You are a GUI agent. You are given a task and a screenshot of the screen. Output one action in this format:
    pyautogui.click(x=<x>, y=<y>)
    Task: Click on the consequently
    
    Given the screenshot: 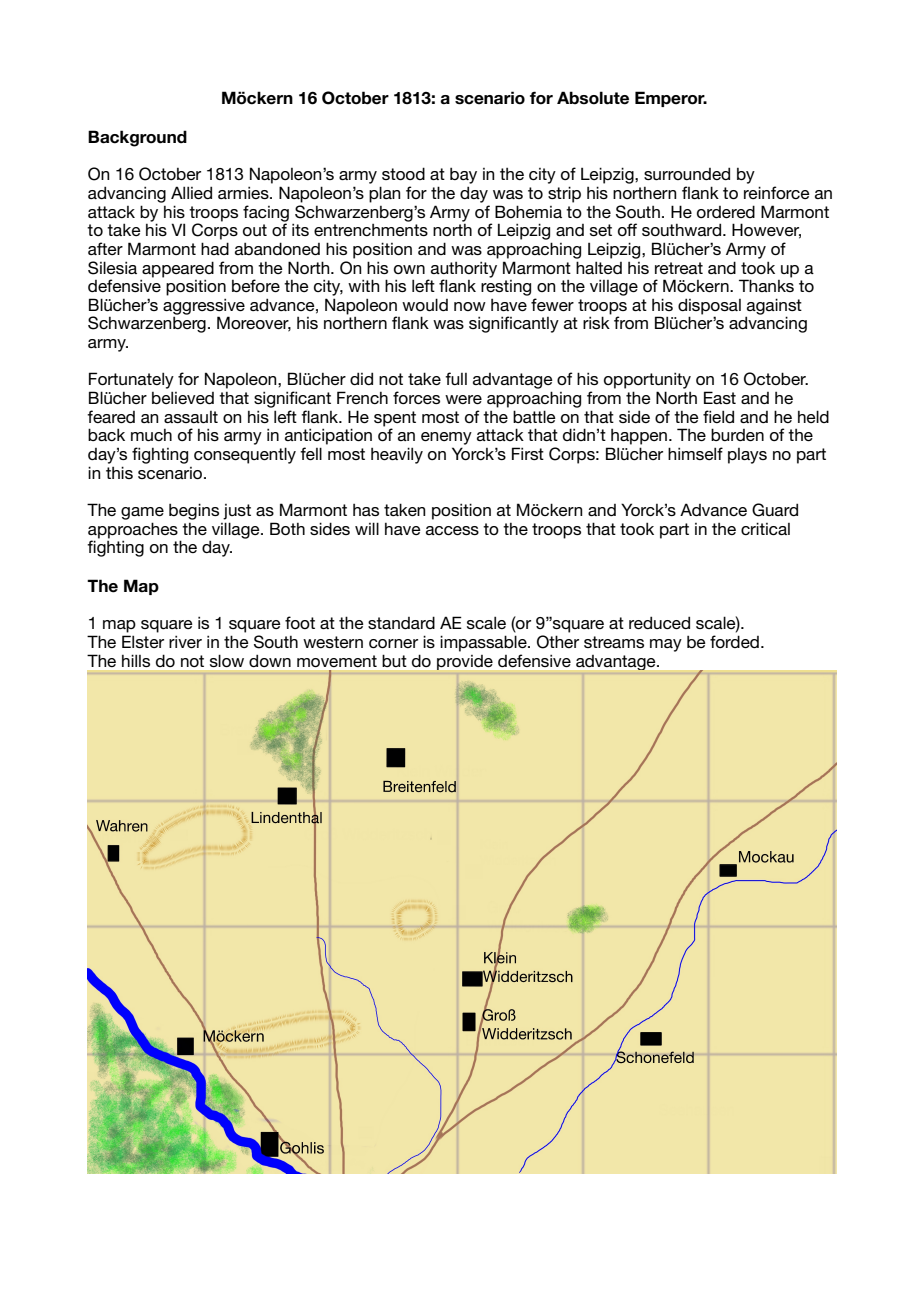 What is the action you would take?
    pyautogui.click(x=245, y=455)
